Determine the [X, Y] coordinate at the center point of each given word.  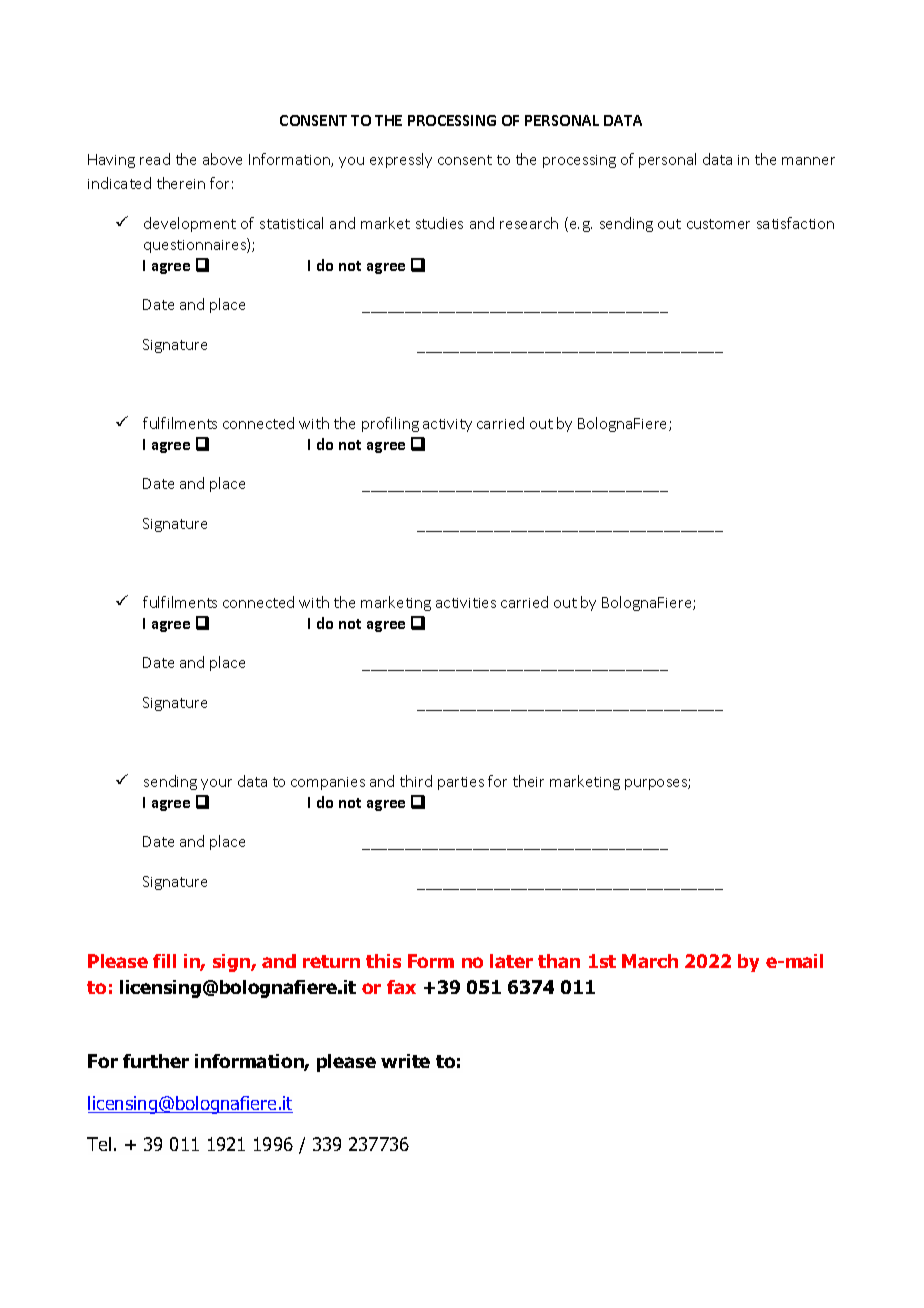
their [528, 781]
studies [439, 223]
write [405, 1061]
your [216, 784]
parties [461, 783]
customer [718, 224]
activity [447, 425]
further [156, 1061]
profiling [390, 424]
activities [466, 603]
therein [181, 183]
